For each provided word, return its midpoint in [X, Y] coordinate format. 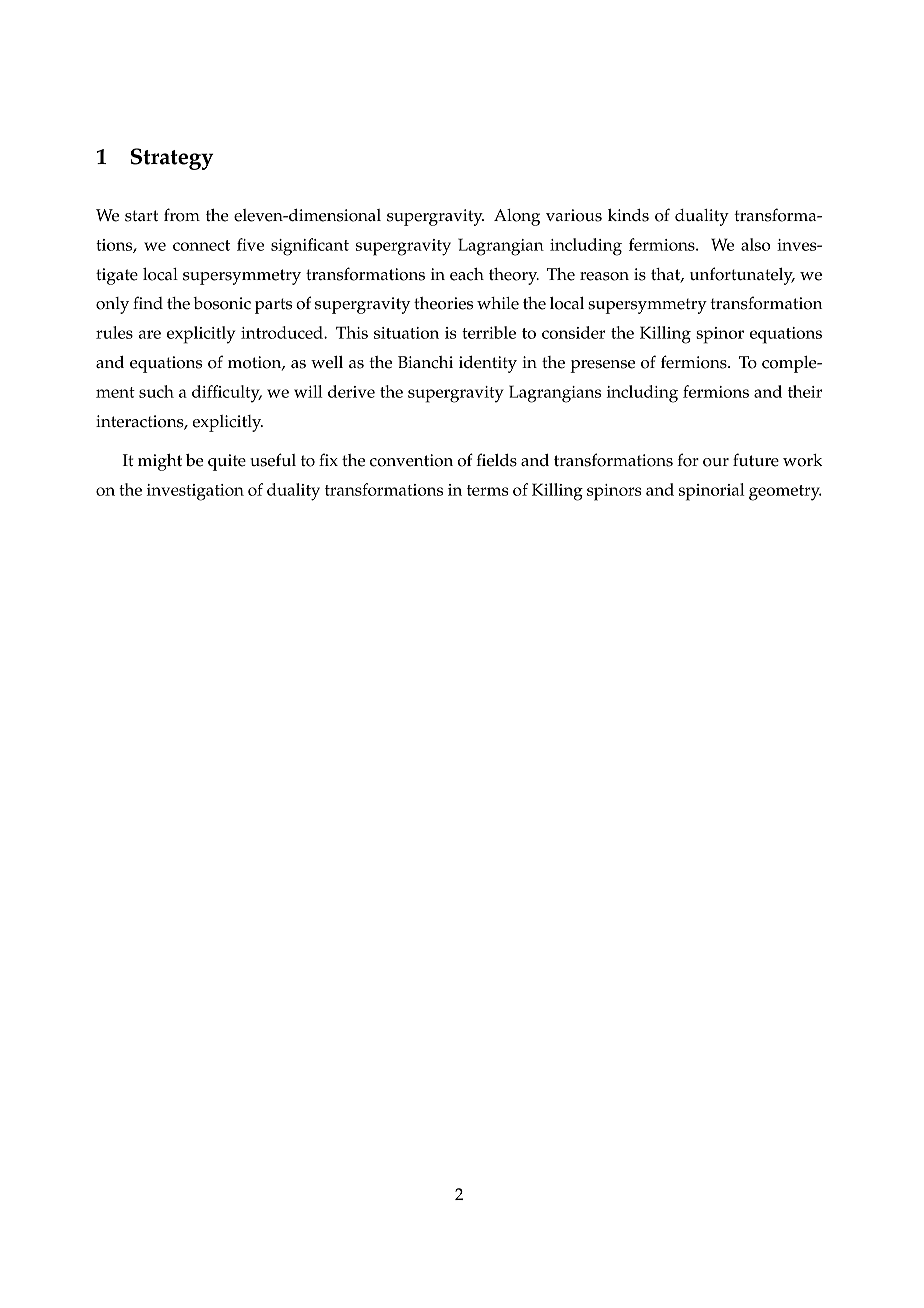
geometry [785, 493]
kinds [628, 215]
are [150, 334]
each [467, 274]
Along [517, 217]
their [805, 391]
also [756, 244]
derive [351, 391]
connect [201, 245]
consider [573, 332]
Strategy [172, 159]
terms [488, 490]
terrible [489, 332]
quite [227, 462]
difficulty [227, 394]
